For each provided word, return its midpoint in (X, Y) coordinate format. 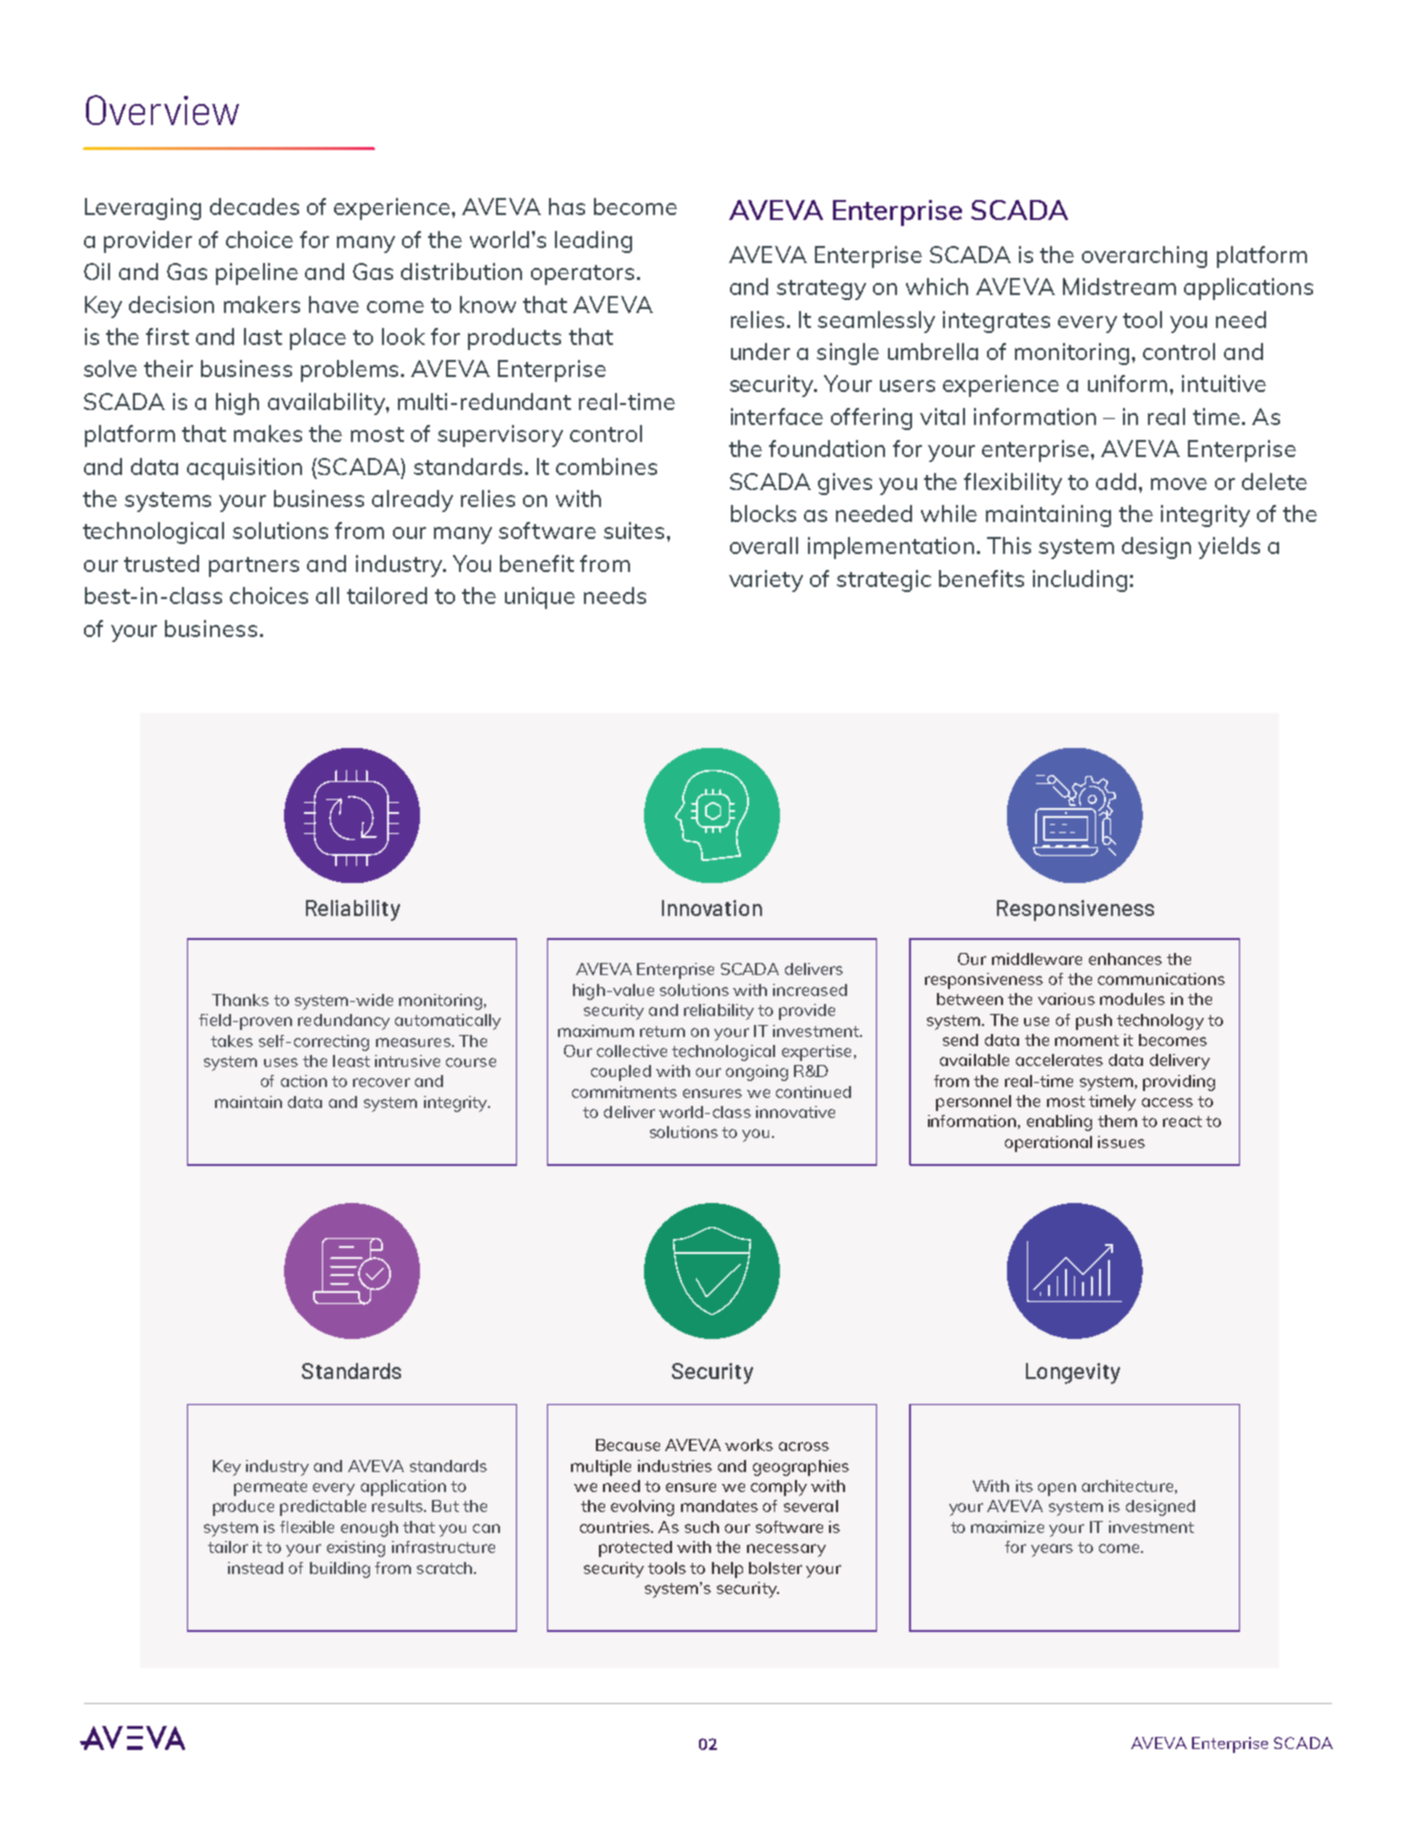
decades (254, 206)
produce (243, 1508)
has (567, 206)
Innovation (712, 908)
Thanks (240, 1000)
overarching (1144, 257)
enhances (1125, 959)
